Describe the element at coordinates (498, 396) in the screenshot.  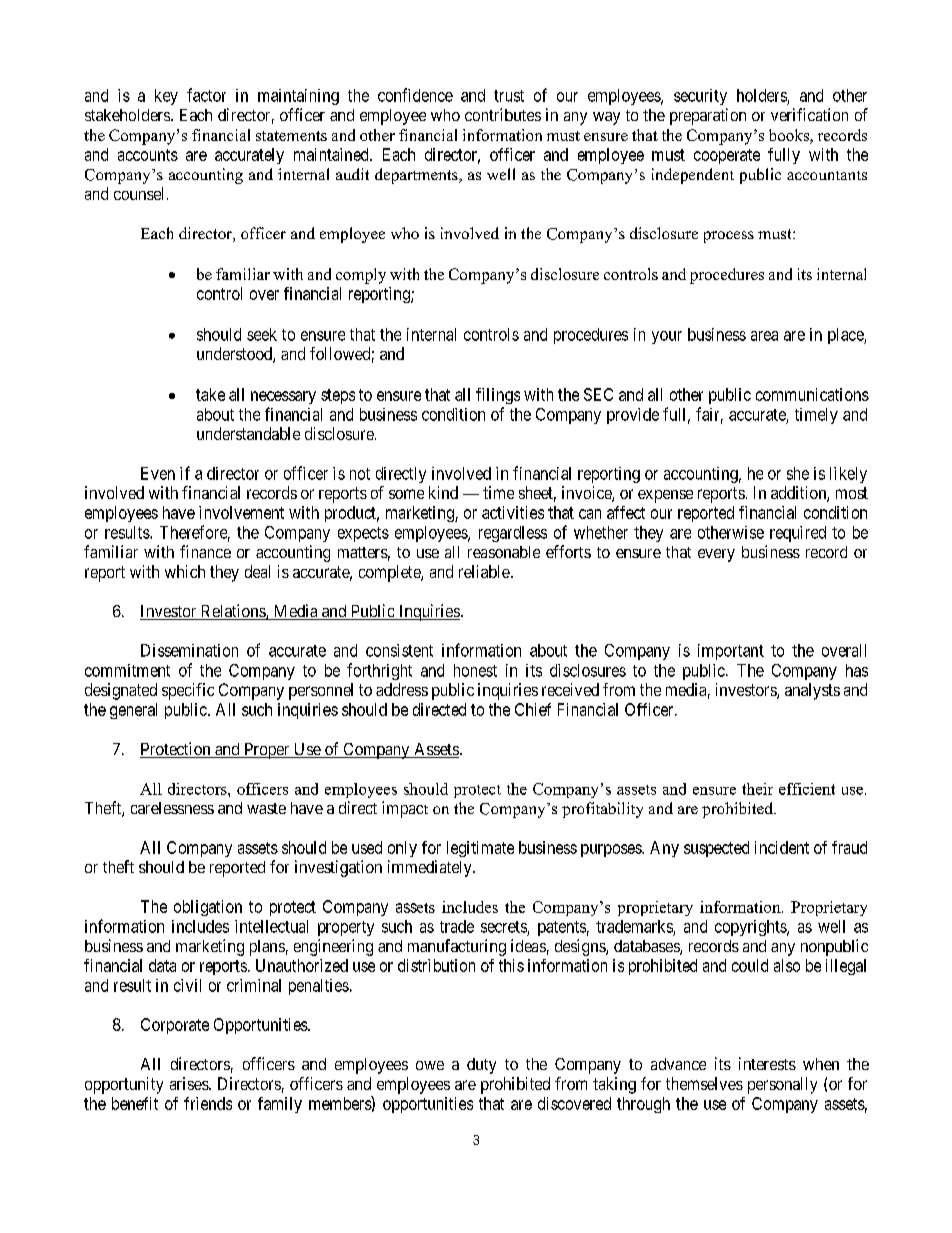
I see `filings` at that location.
